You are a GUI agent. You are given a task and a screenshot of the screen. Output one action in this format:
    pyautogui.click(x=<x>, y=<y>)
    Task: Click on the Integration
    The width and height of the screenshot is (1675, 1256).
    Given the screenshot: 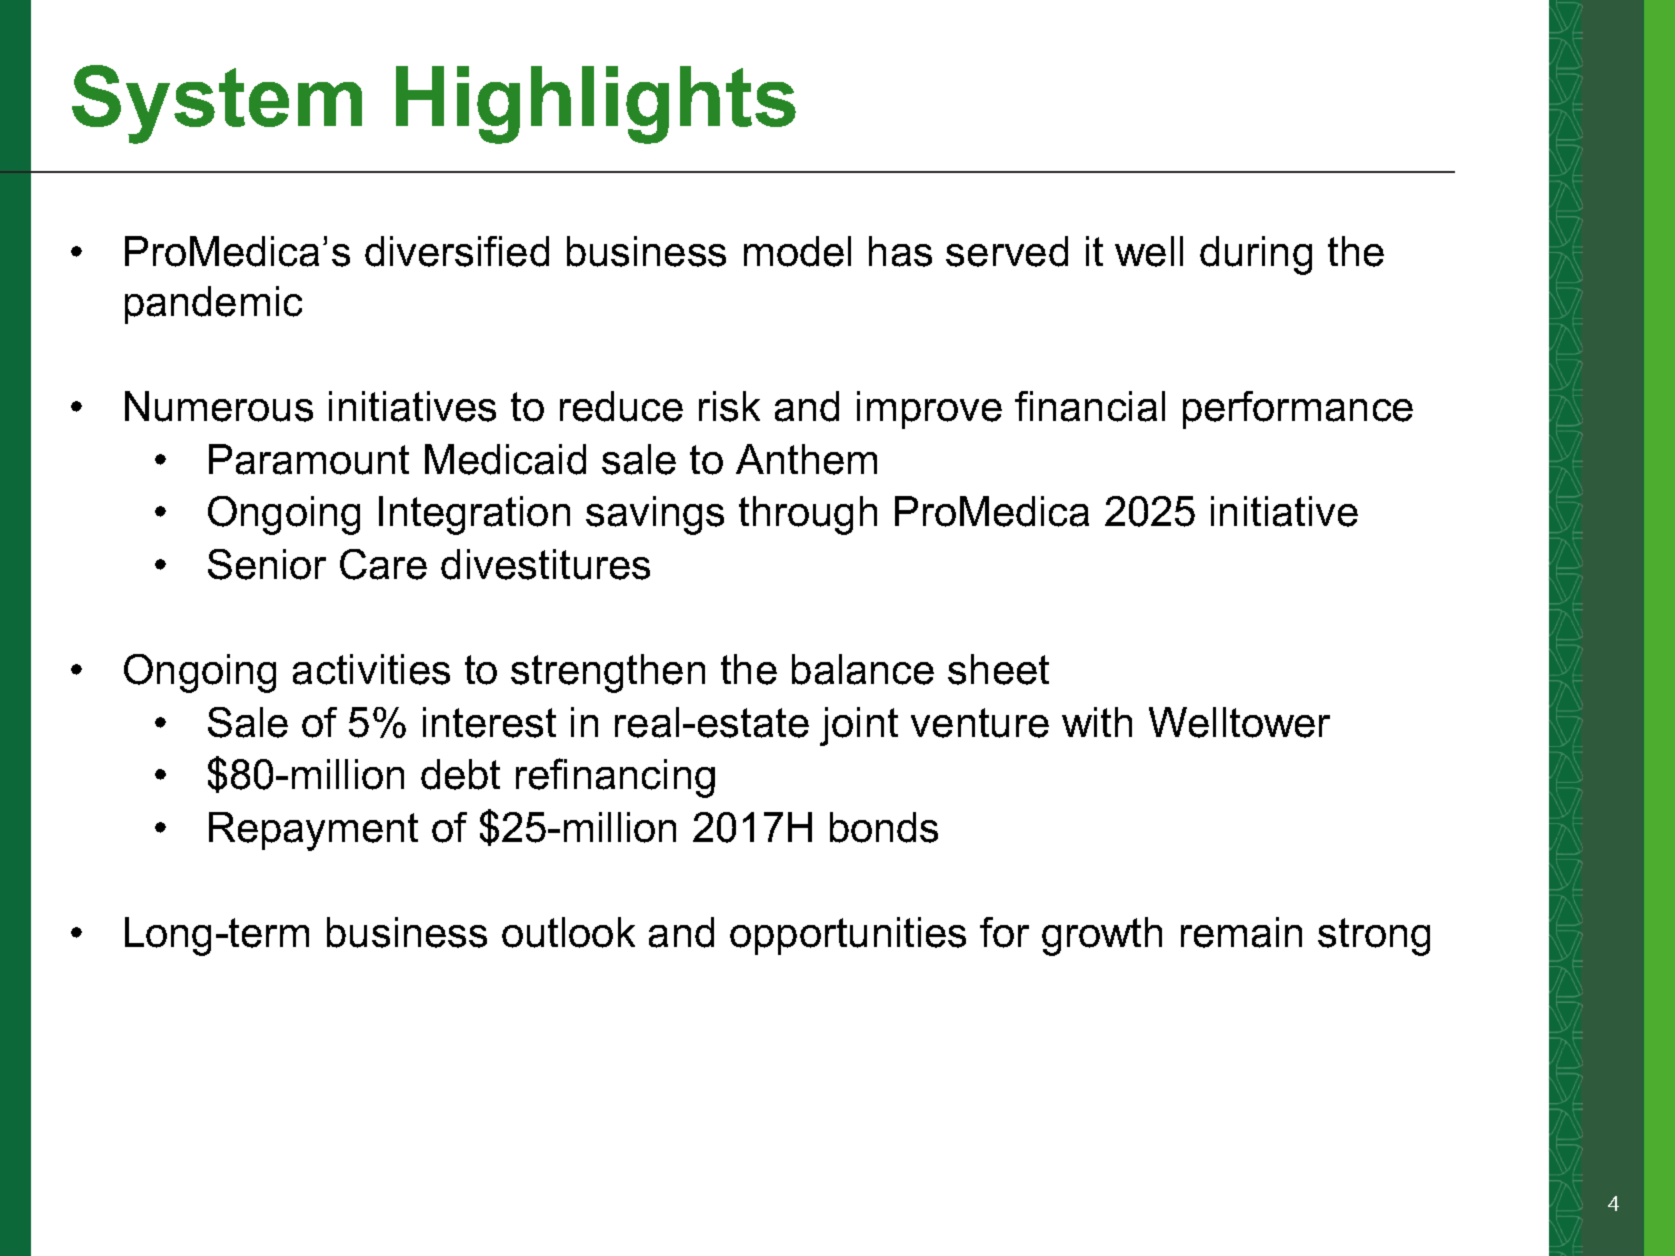 What is the action you would take?
    pyautogui.click(x=474, y=515)
